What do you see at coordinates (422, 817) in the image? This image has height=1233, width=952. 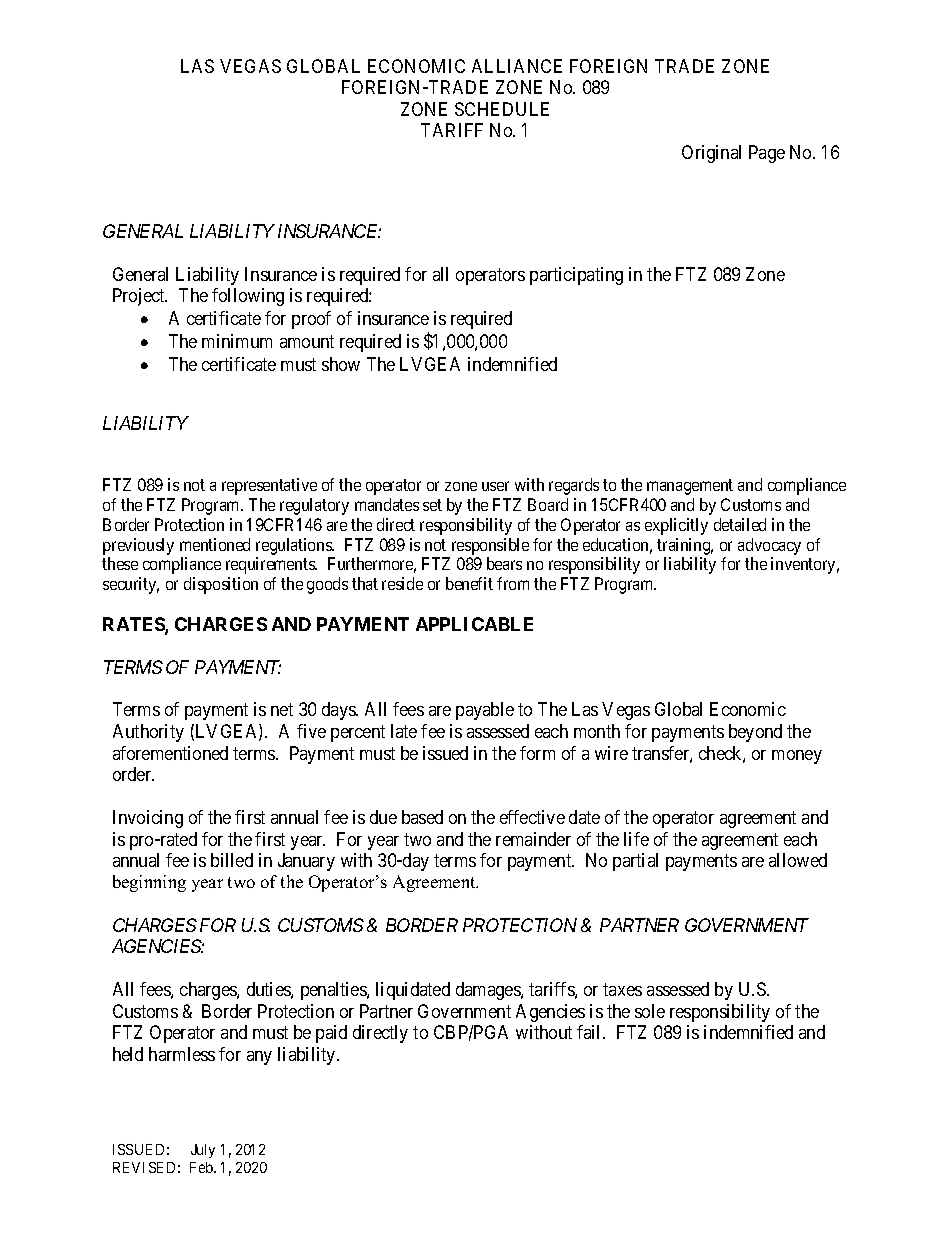 I see `based` at bounding box center [422, 817].
